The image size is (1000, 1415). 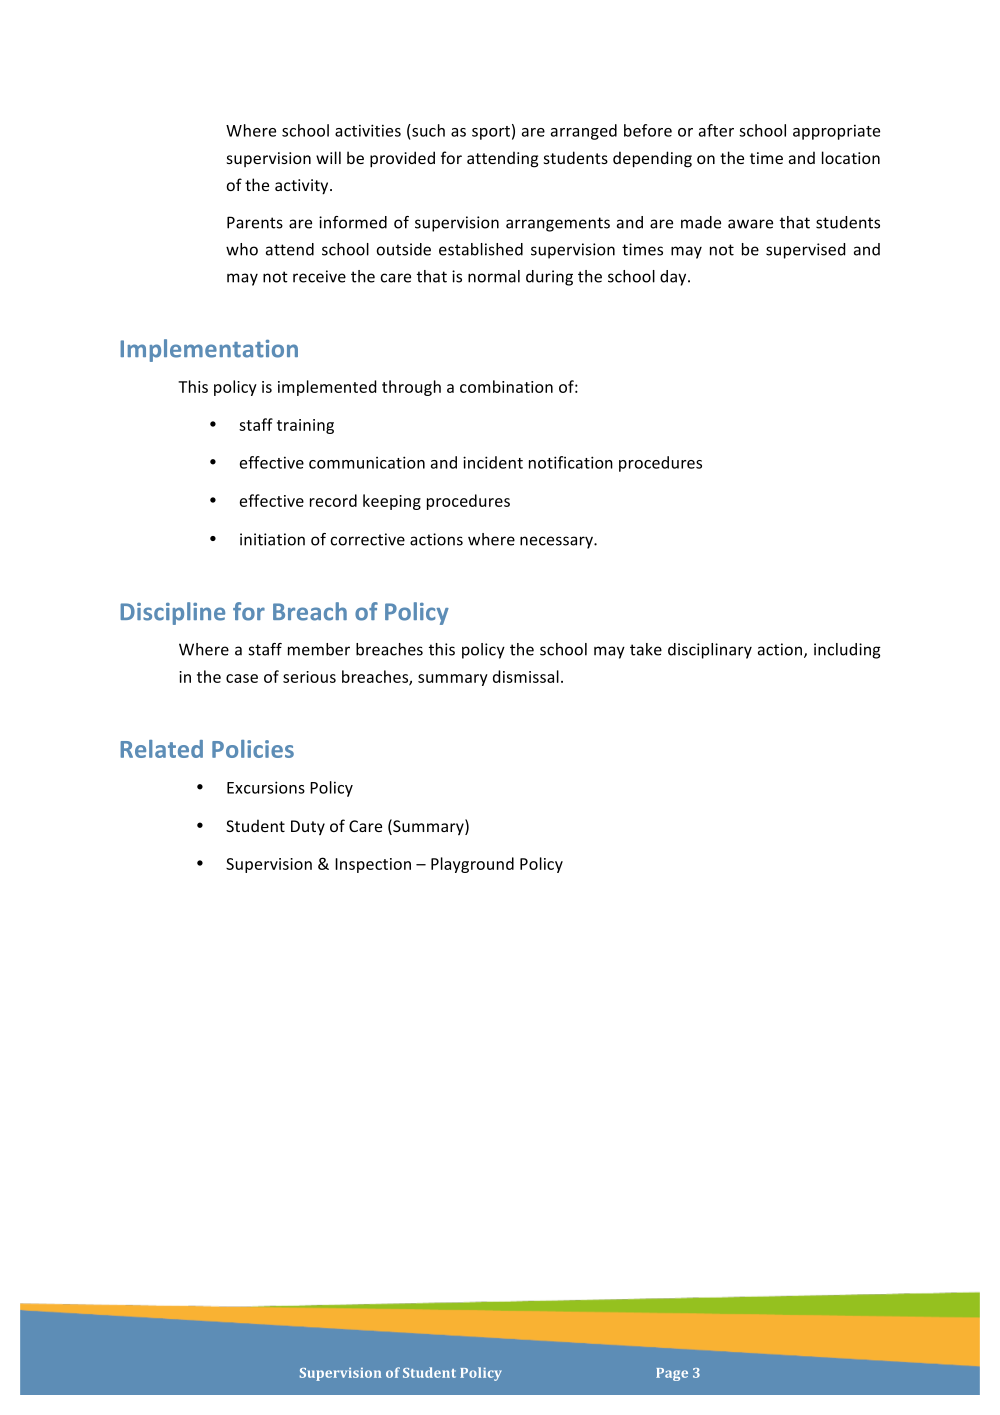 I want to click on Page, so click(x=672, y=1374).
